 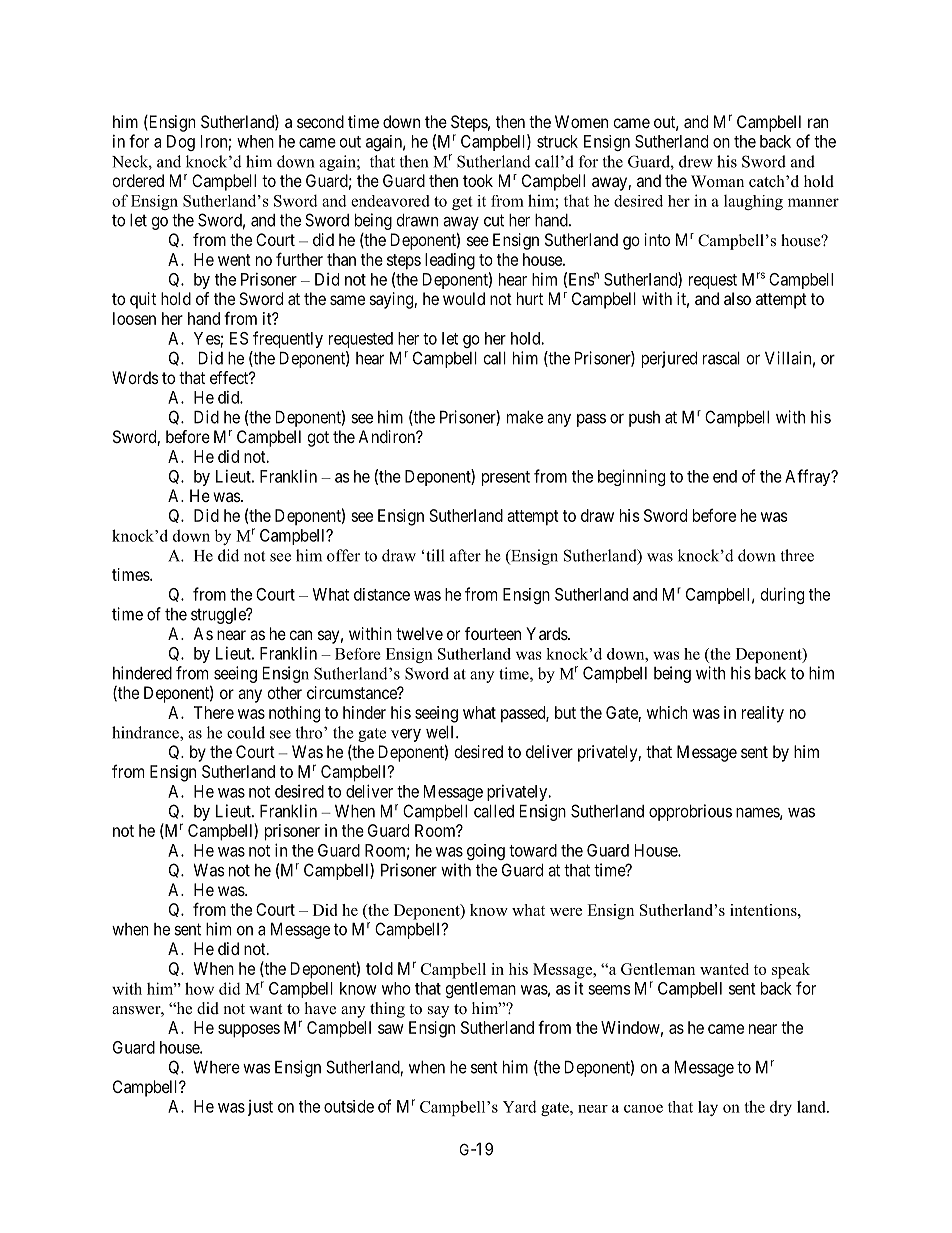 What do you see at coordinates (390, 1029) in the screenshot?
I see `saw` at bounding box center [390, 1029].
